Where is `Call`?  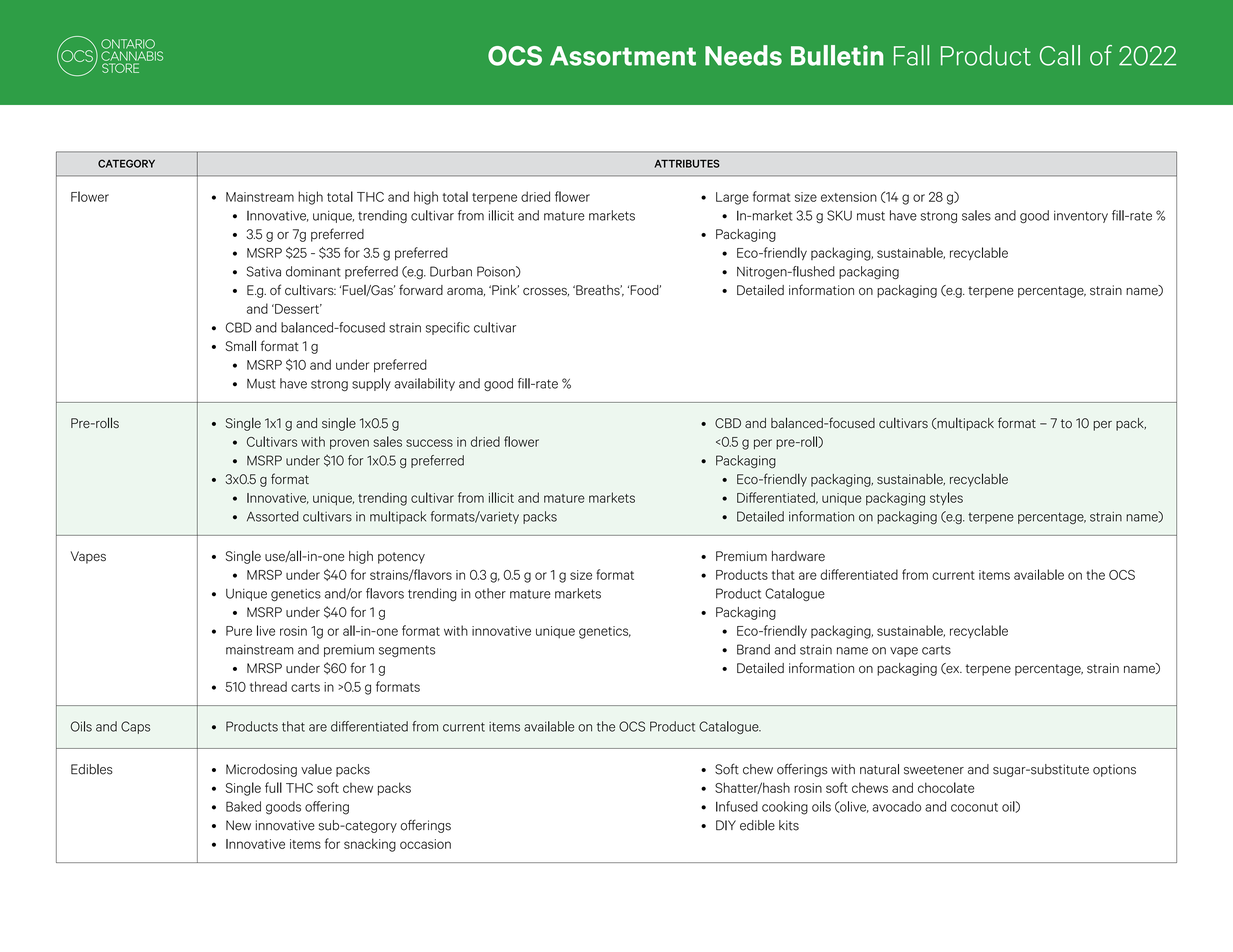 Call is located at coordinates (1060, 55).
